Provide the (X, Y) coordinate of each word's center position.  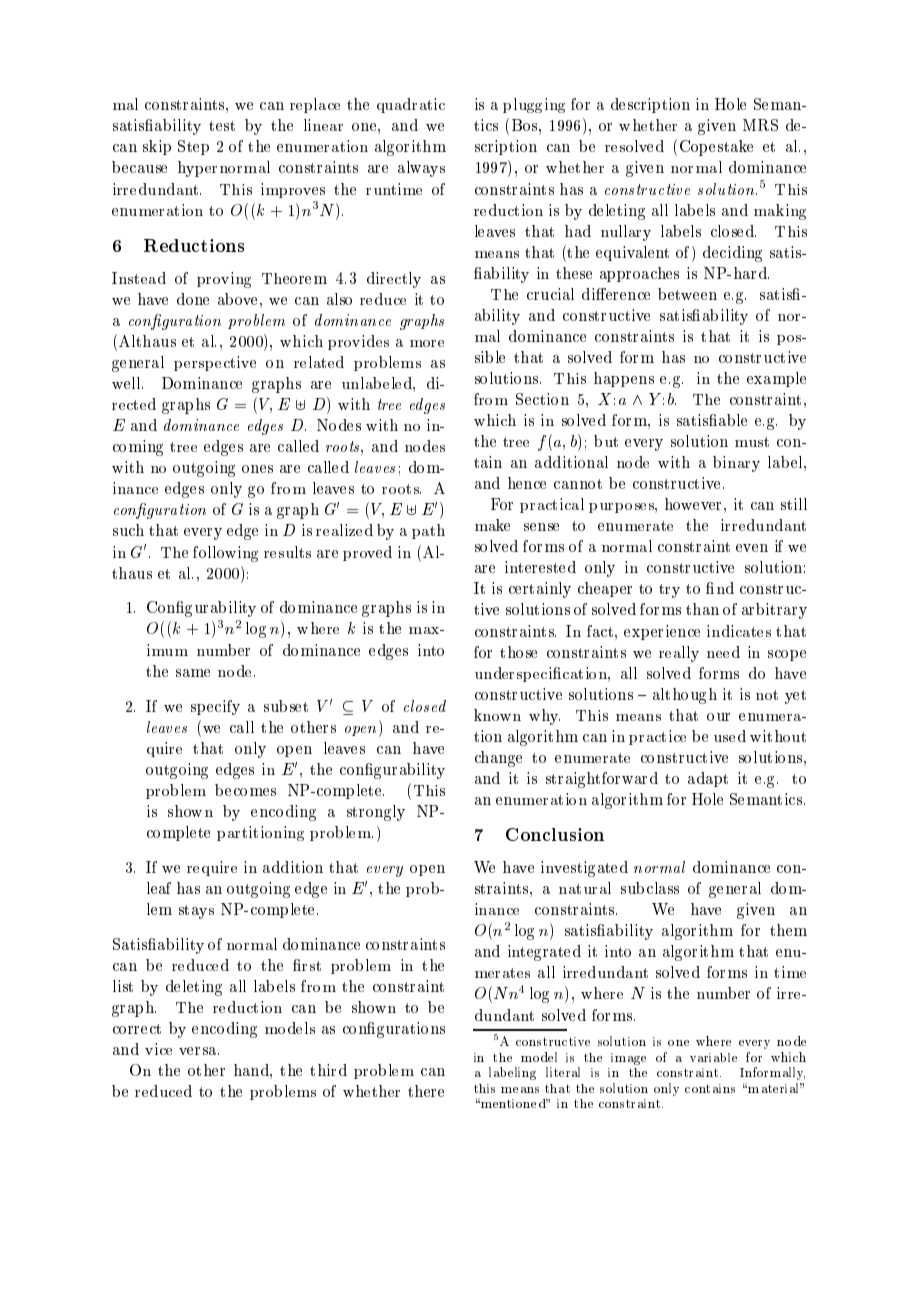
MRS (760, 125)
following (225, 554)
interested (540, 567)
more (427, 343)
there (426, 1091)
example (776, 379)
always (421, 169)
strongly (376, 813)
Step (193, 147)
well (127, 383)
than (702, 609)
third (328, 1070)
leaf (159, 888)
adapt (708, 779)
